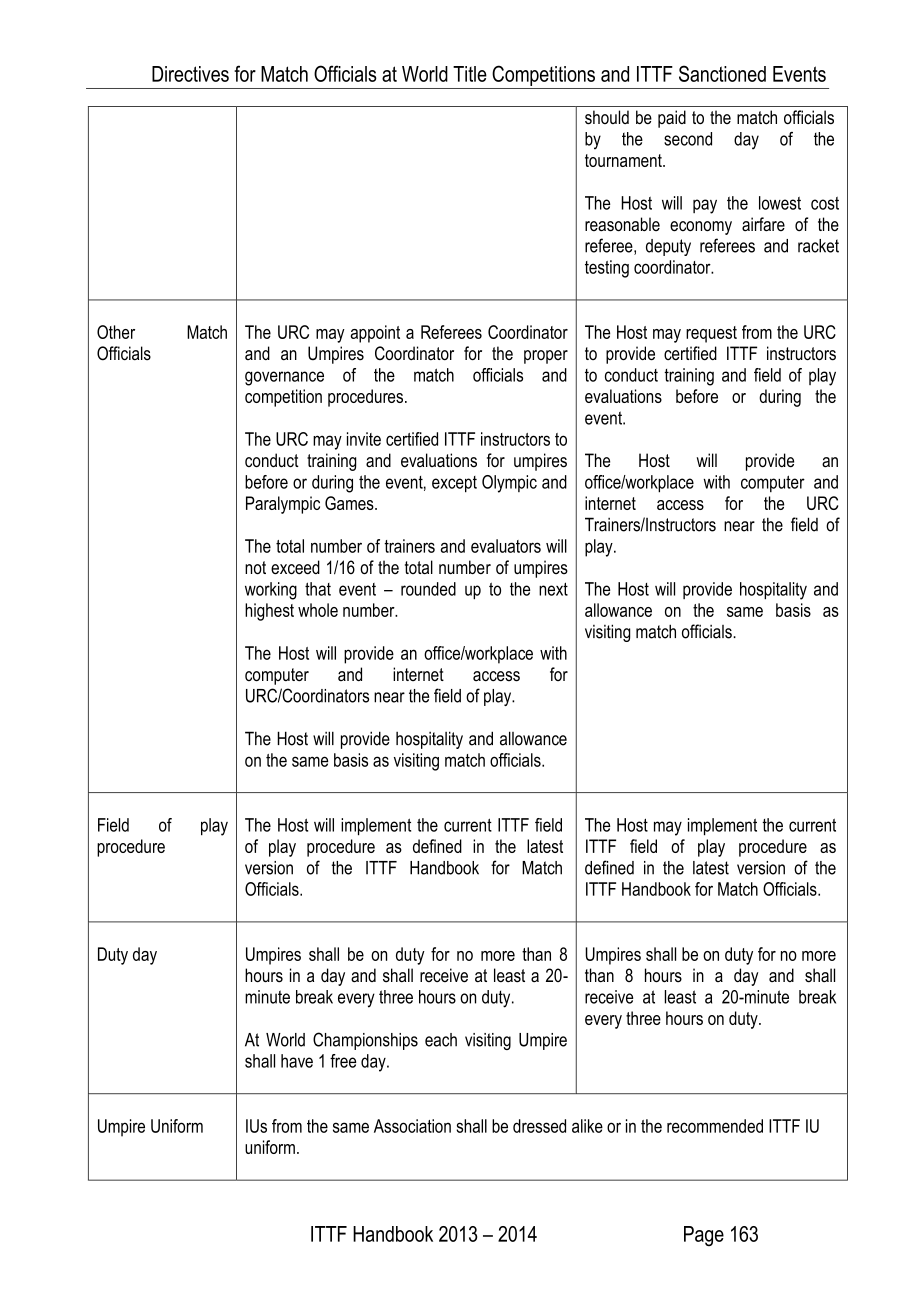 The width and height of the screenshot is (924, 1308). Describe the element at coordinates (546, 357) in the screenshot. I see `proper` at that location.
